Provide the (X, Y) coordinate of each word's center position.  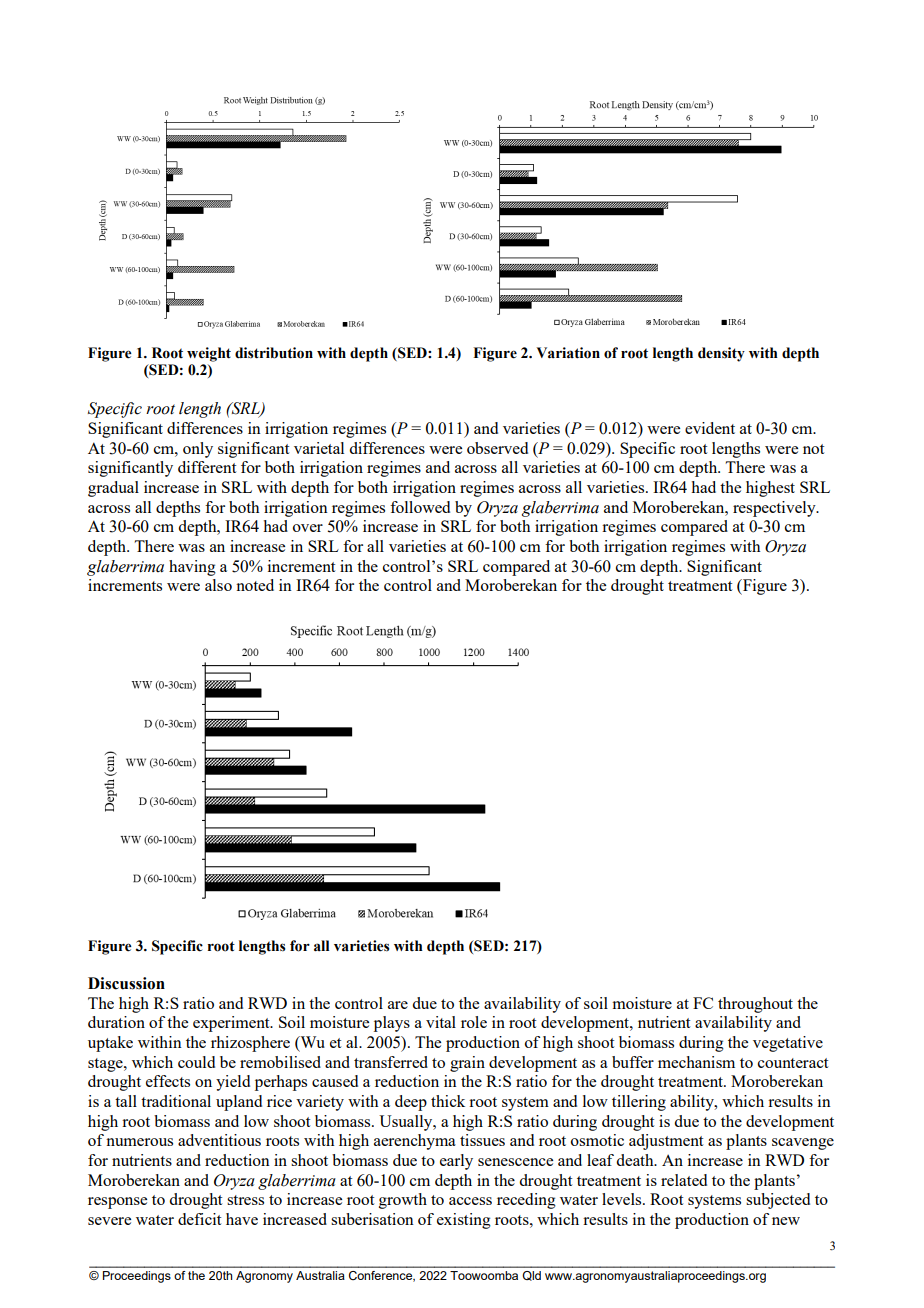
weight (209, 354)
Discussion (126, 983)
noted (255, 585)
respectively (775, 509)
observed (497, 448)
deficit (199, 1219)
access (470, 1201)
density (721, 354)
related (684, 1180)
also (218, 585)
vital (441, 1022)
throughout (755, 1005)
